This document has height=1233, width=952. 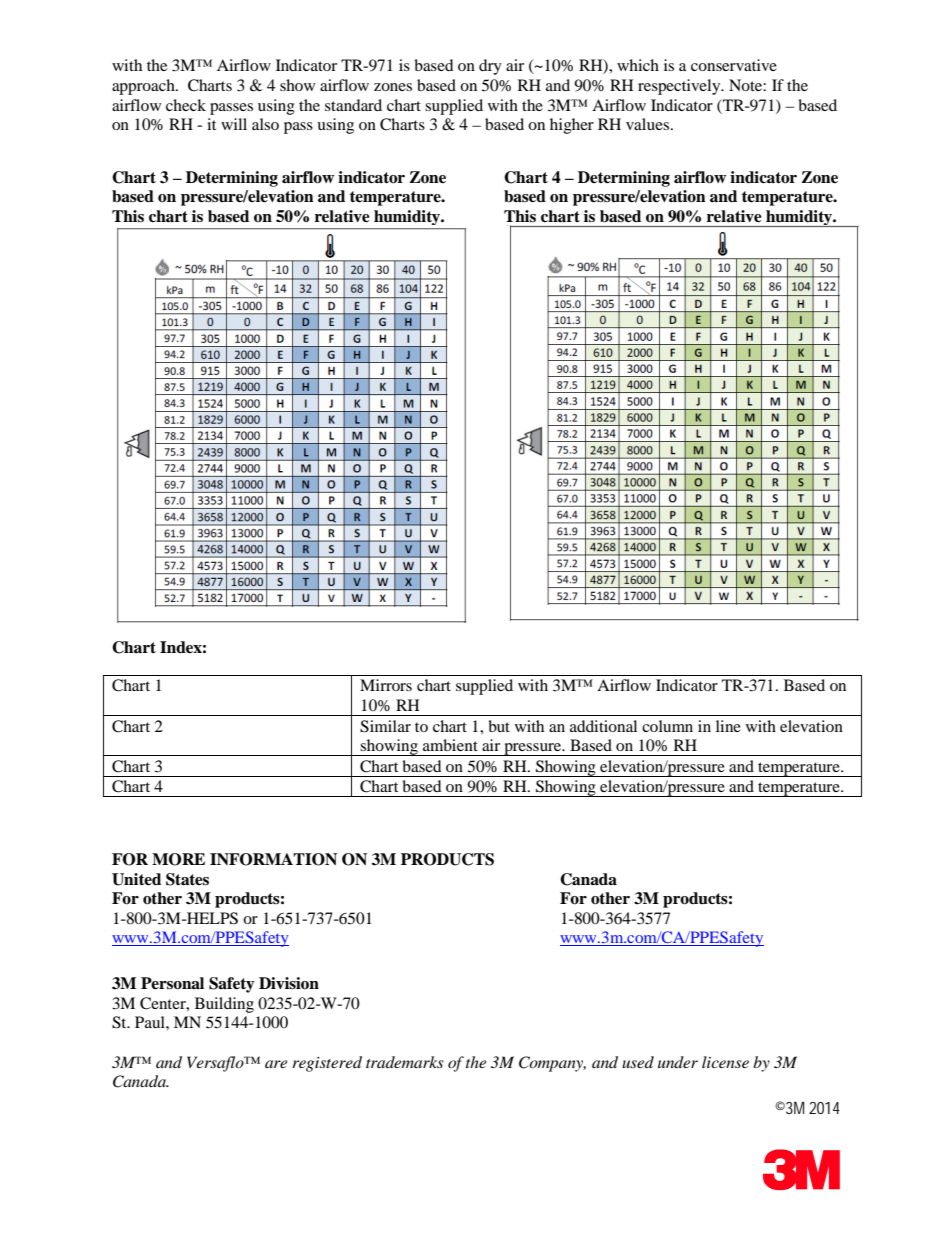 What do you see at coordinates (499, 726) in the document?
I see `but` at bounding box center [499, 726].
